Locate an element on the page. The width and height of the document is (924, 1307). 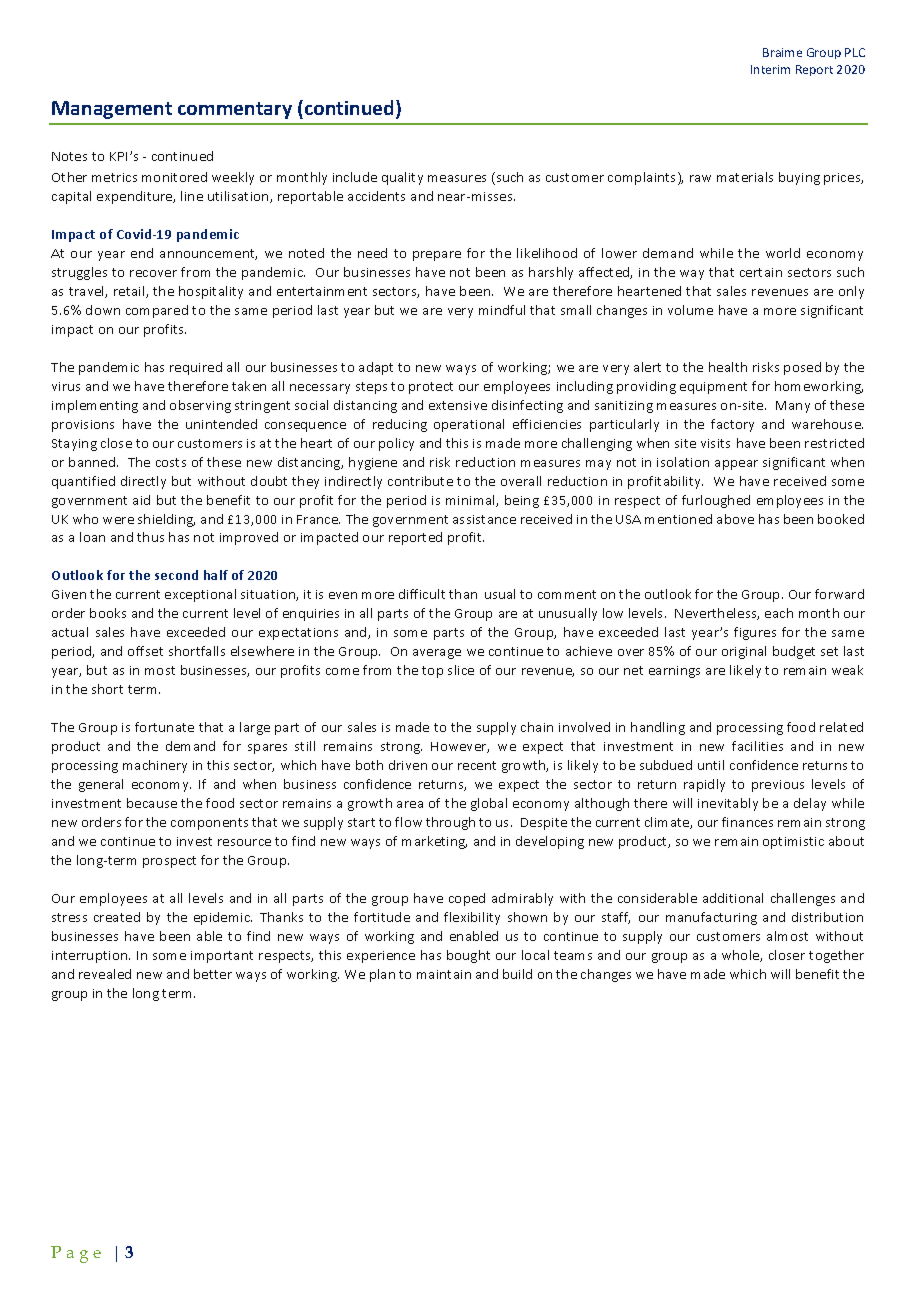
manufacturing is located at coordinates (711, 918).
